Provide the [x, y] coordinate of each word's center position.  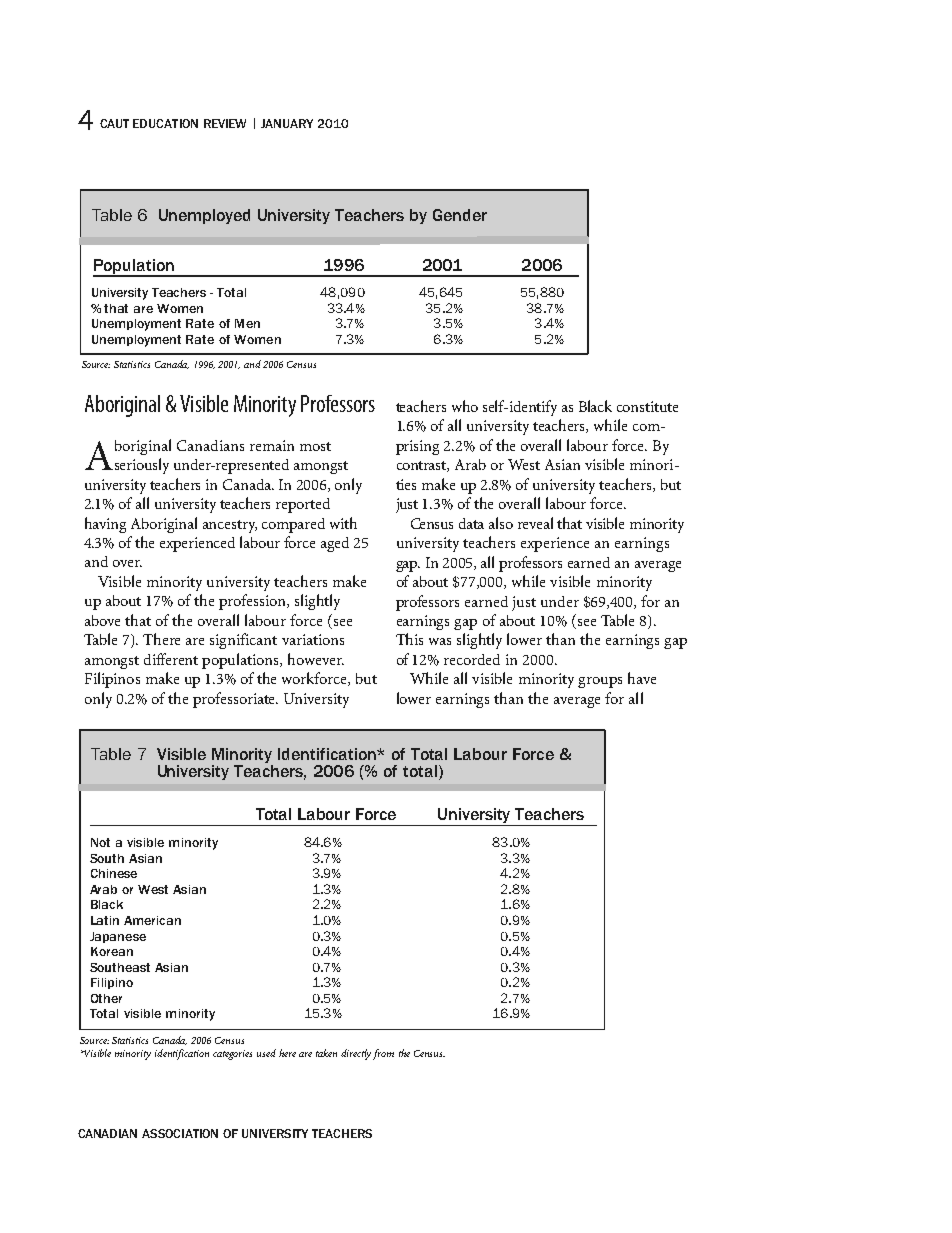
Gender [460, 215]
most [315, 446]
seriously [140, 466]
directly [356, 1054]
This [409, 639]
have [642, 678]
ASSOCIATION [180, 1133]
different [171, 659]
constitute [647, 406]
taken [326, 1053]
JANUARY [287, 123]
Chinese [114, 873]
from [383, 1054]
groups [600, 682]
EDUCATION [165, 123]
